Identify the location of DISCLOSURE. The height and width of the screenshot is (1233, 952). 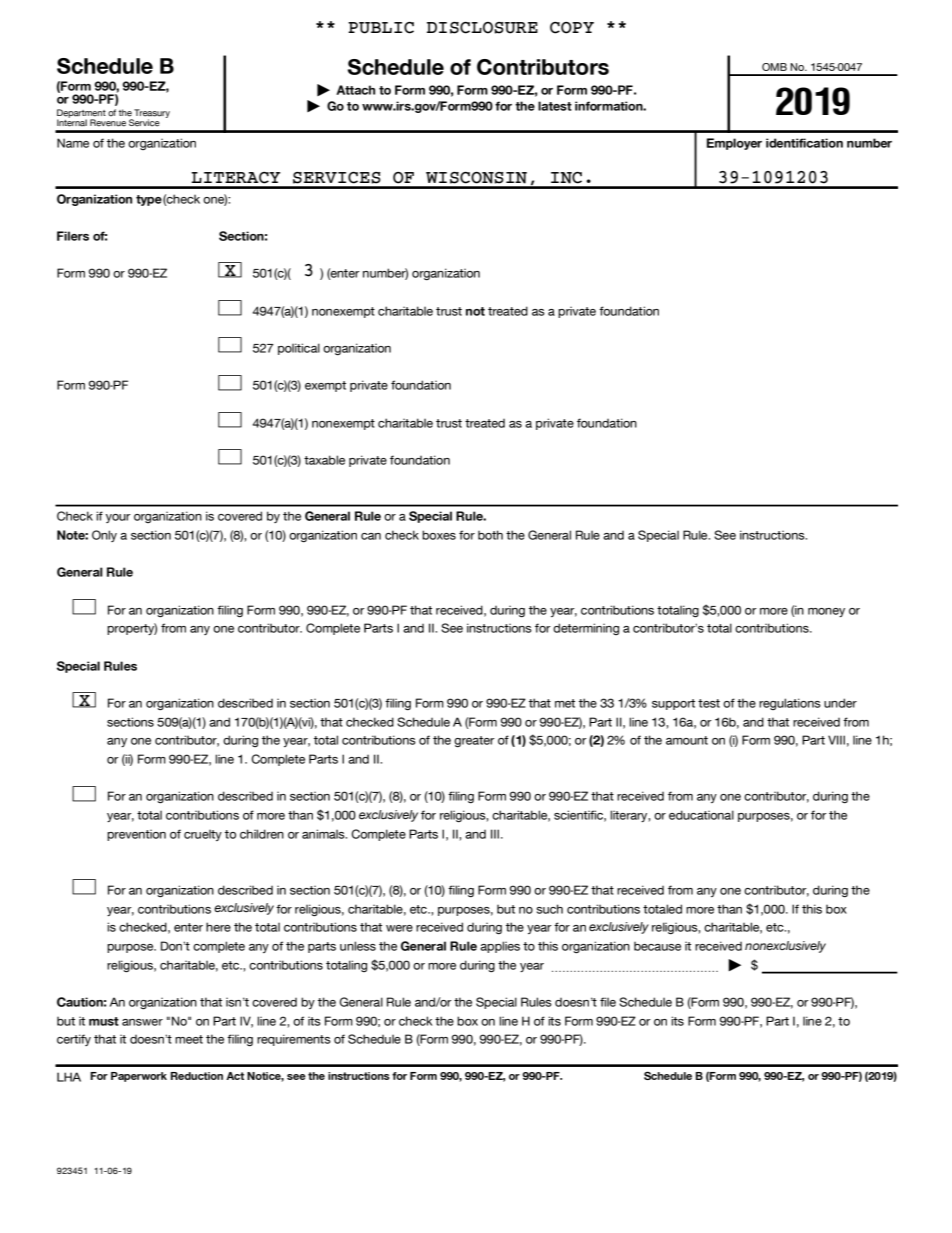
(482, 28).
